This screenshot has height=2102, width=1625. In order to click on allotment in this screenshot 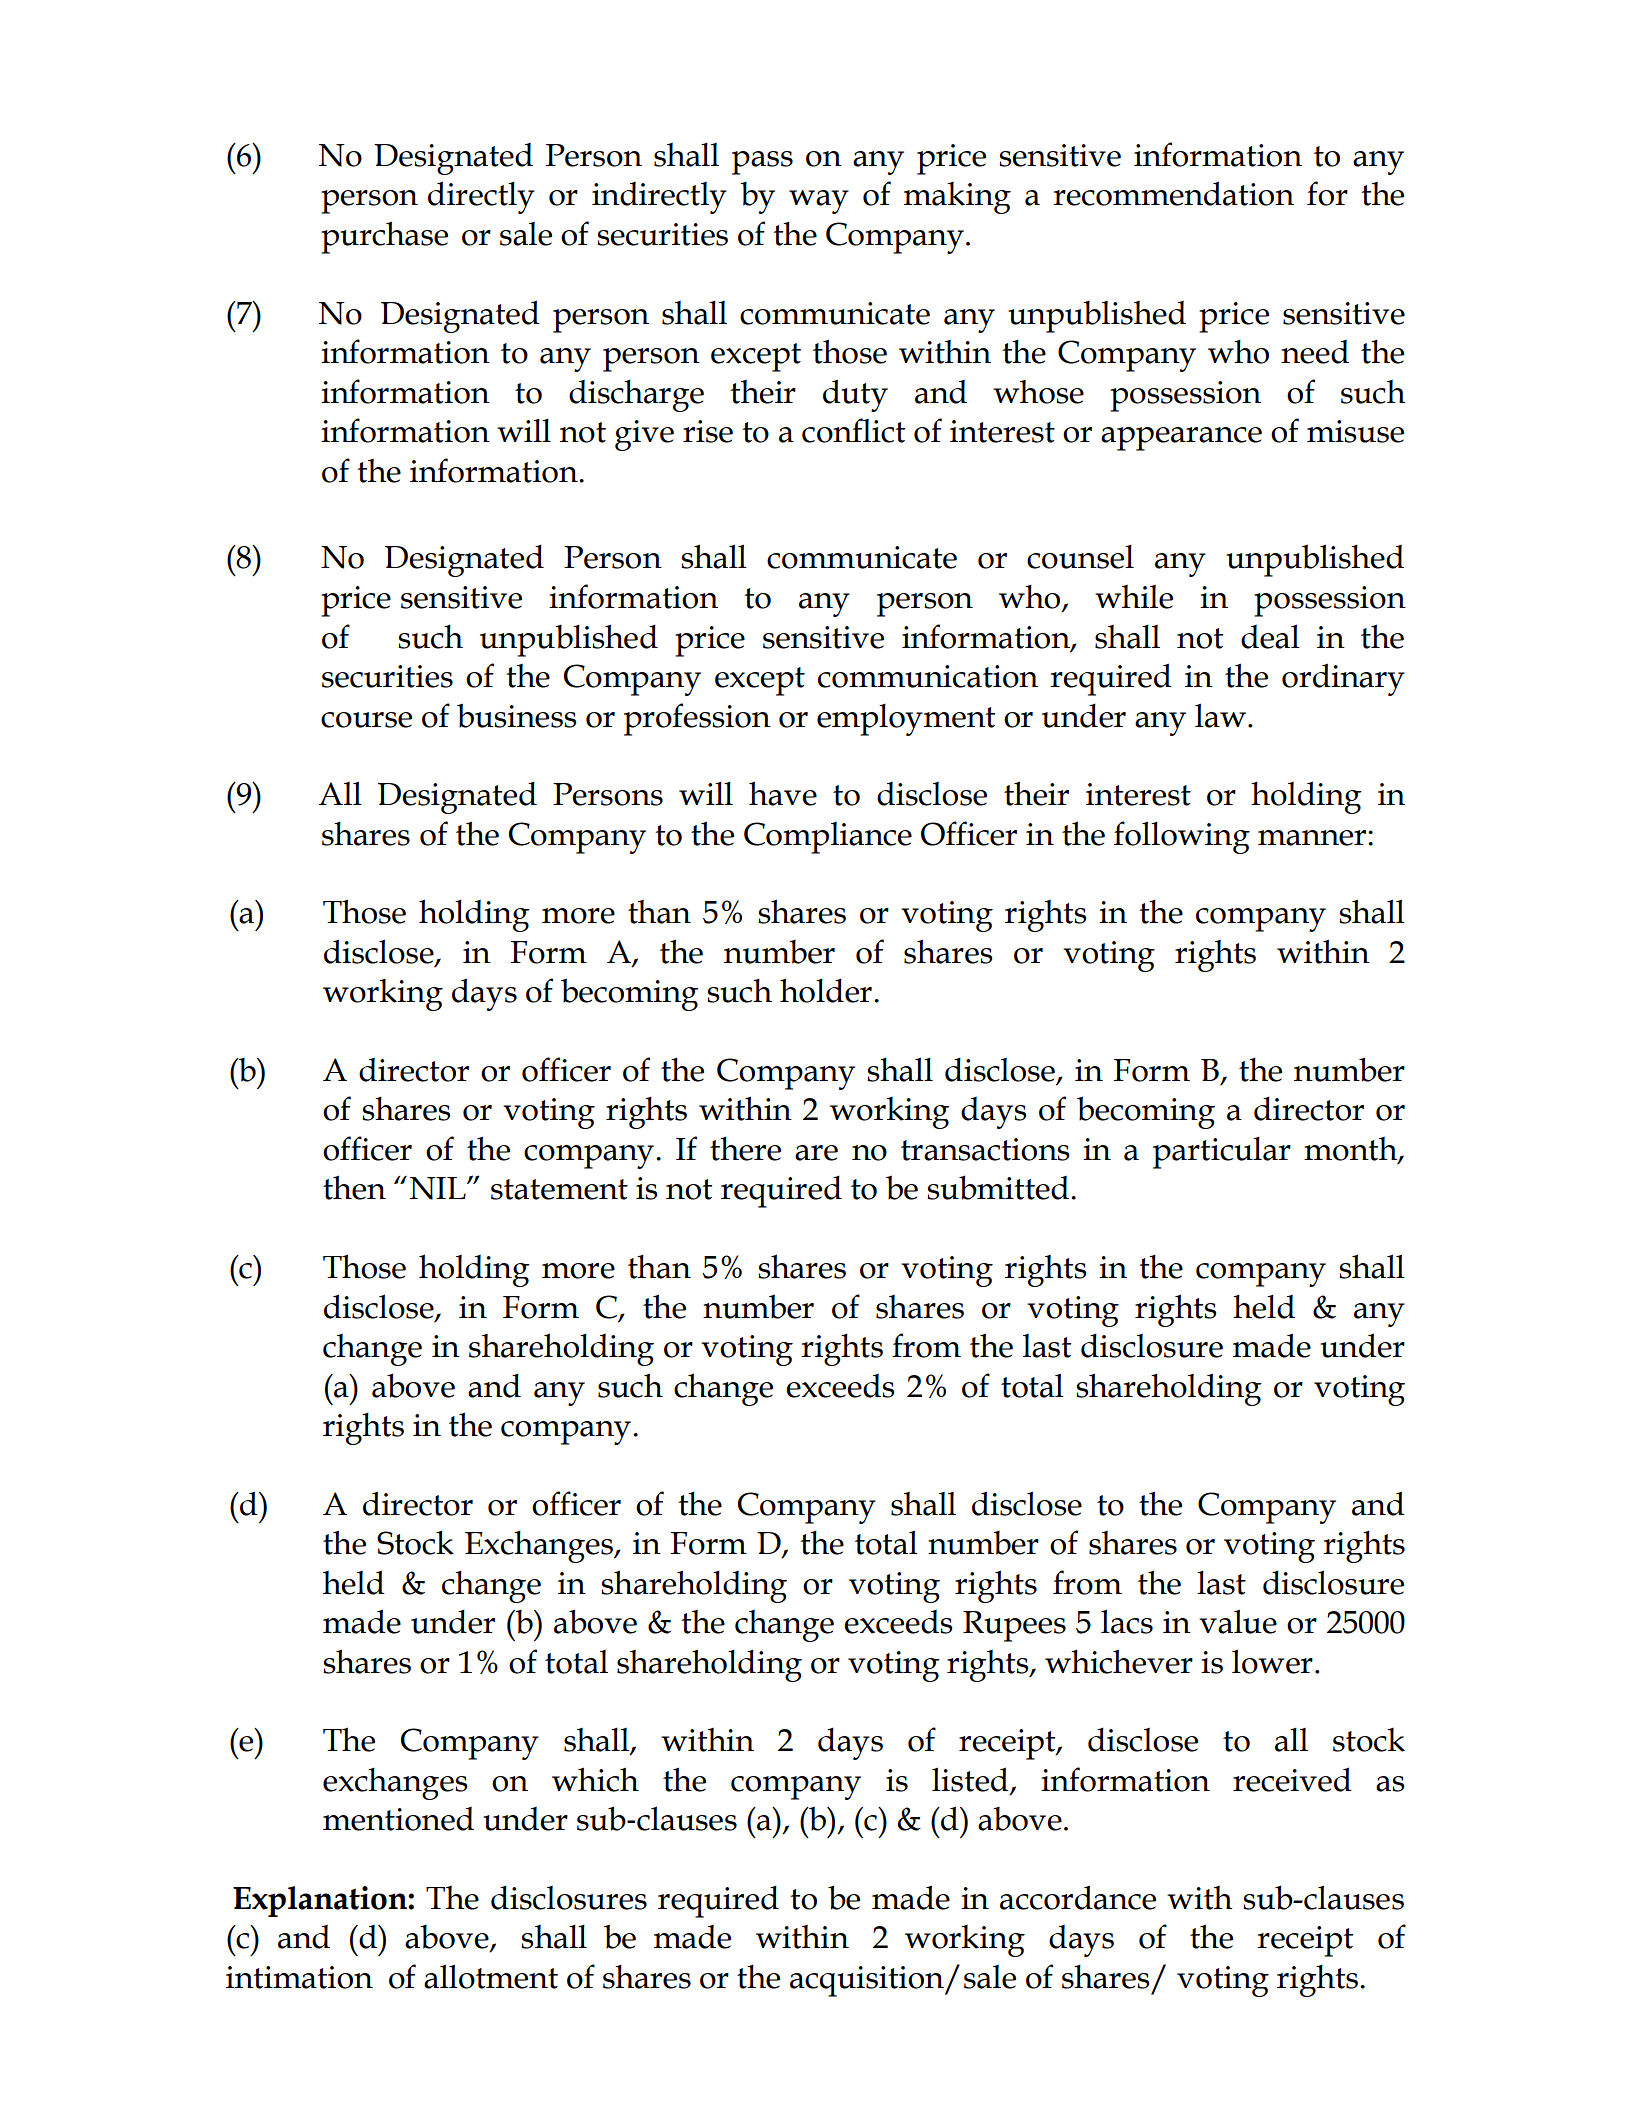, I will do `click(491, 1976)`.
